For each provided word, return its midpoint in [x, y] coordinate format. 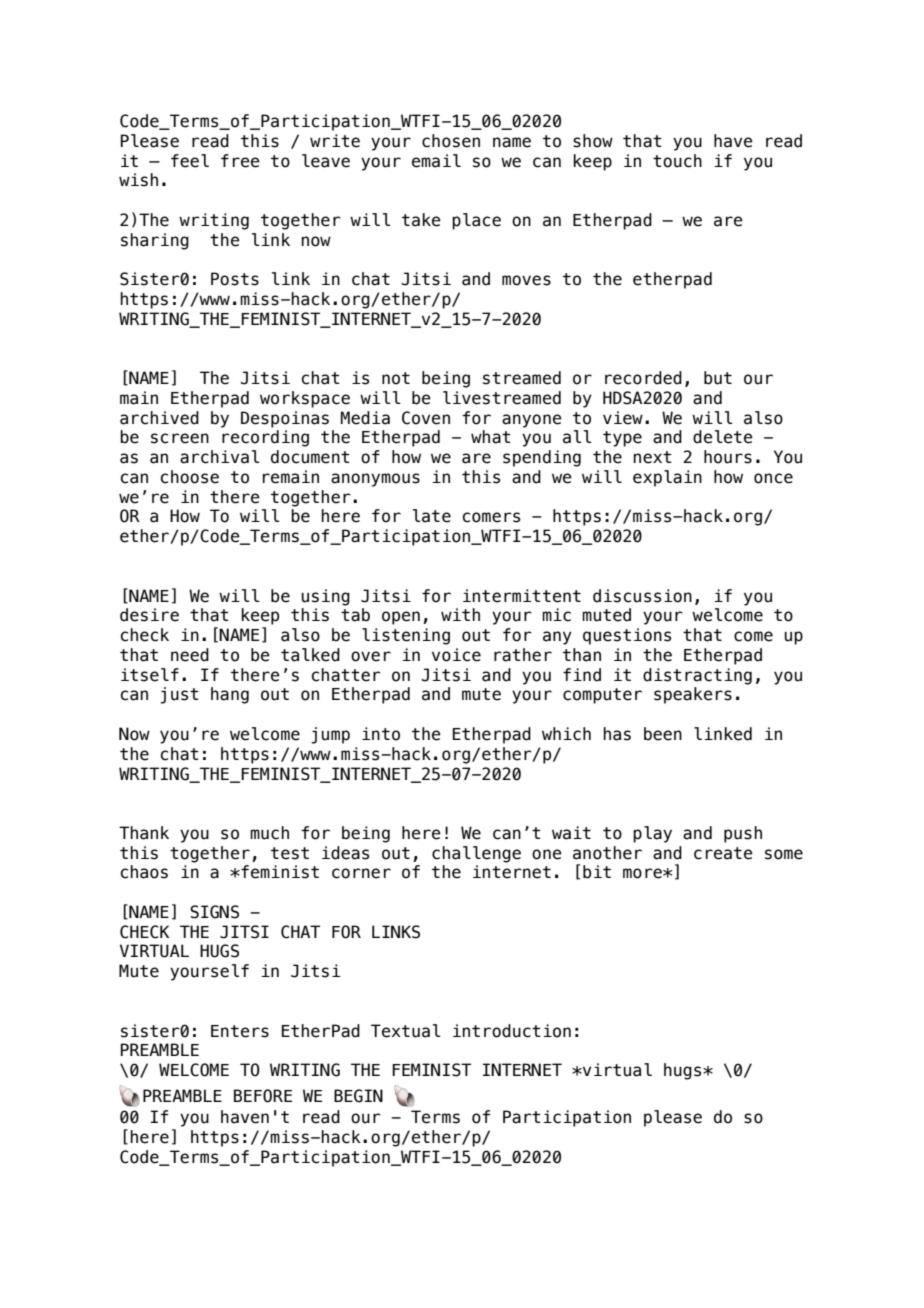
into [381, 734]
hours [728, 457]
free [240, 161]
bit [597, 872]
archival [220, 457]
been [663, 734]
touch [677, 161]
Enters [240, 1031]
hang [230, 695]
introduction [512, 1031]
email [436, 161]
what [491, 437]
